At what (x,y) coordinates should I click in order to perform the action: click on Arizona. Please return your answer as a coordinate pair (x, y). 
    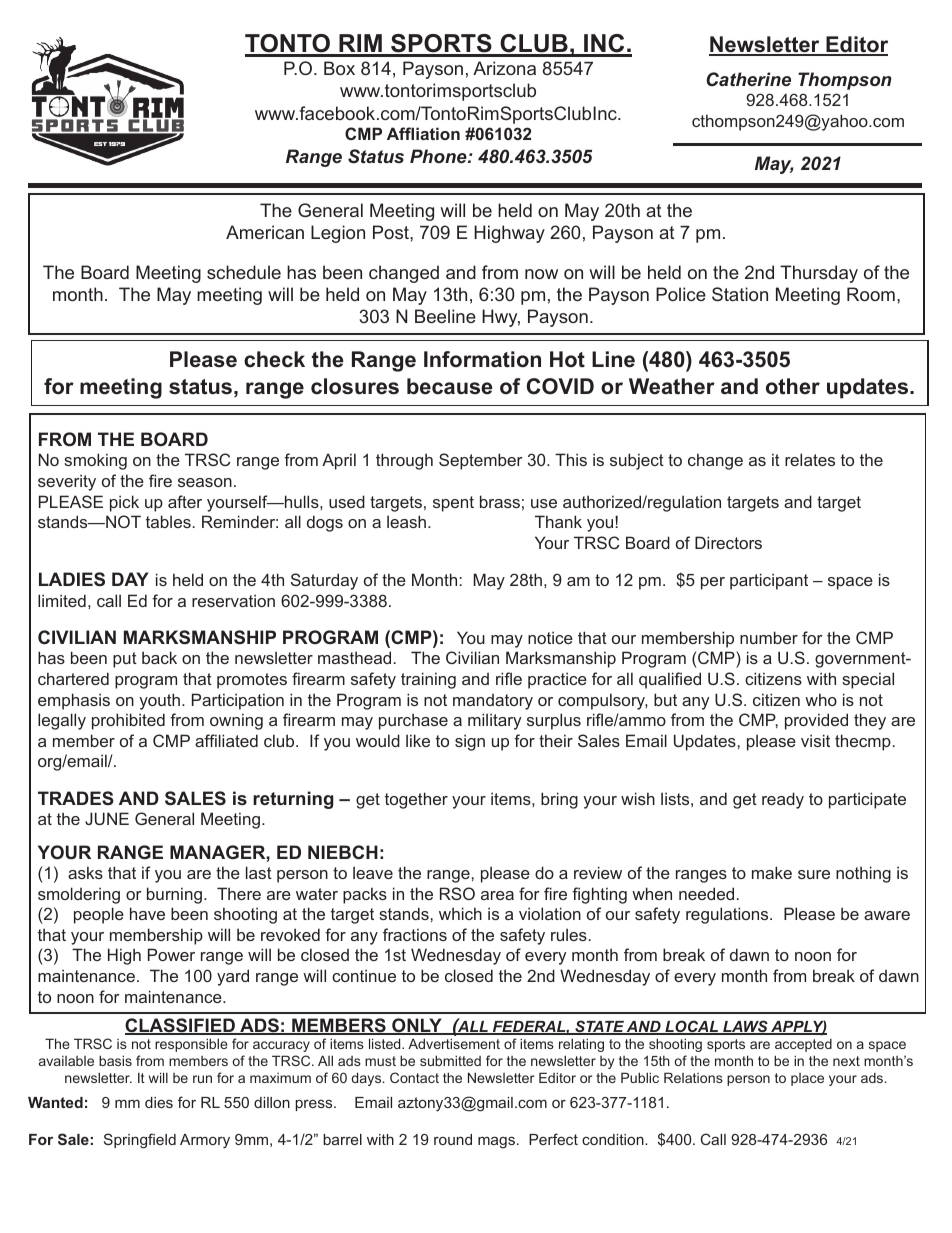
    Looking at the image, I should click on (504, 68).
